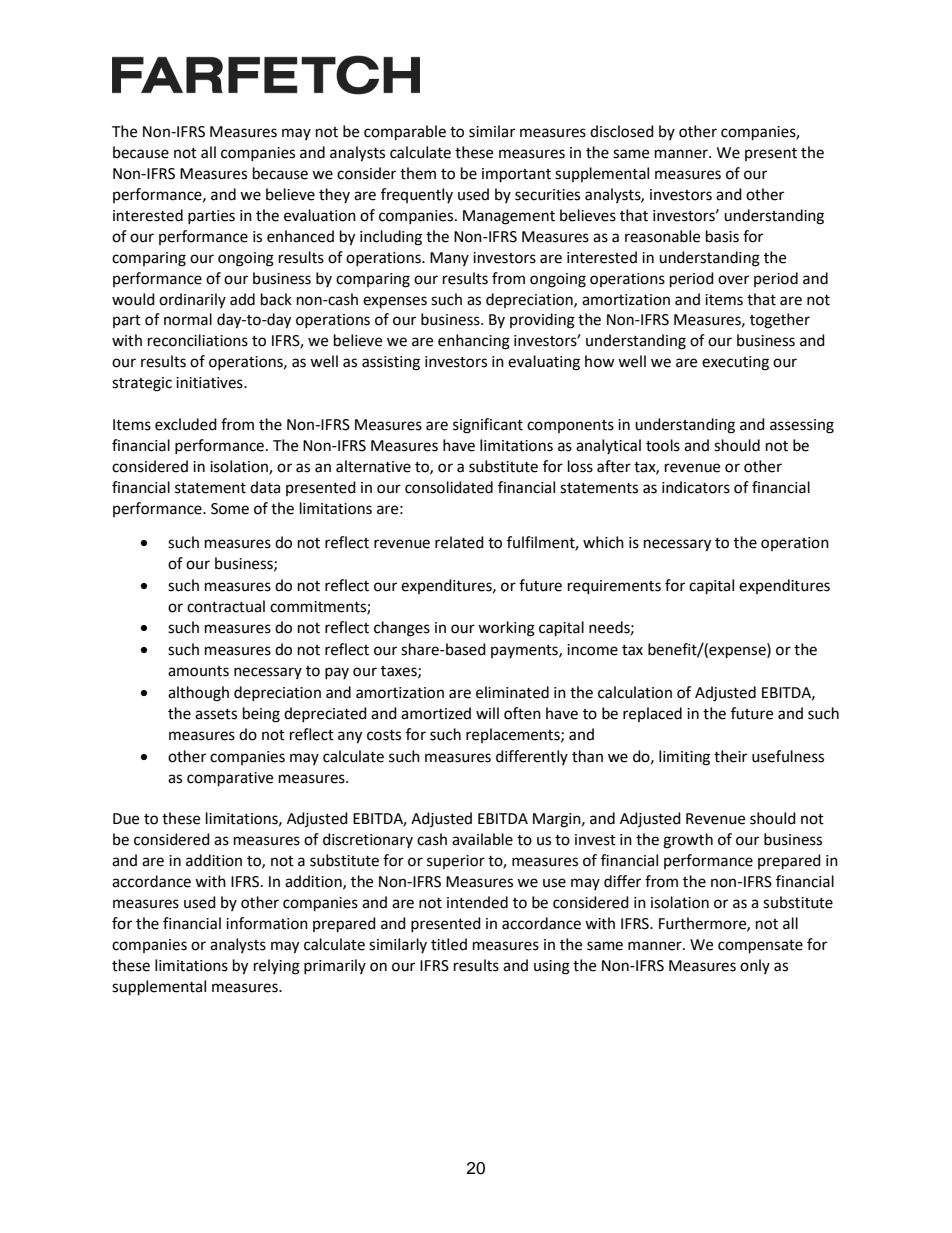 Image resolution: width=952 pixels, height=1233 pixels. Describe the element at coordinates (186, 424) in the screenshot. I see `excluded` at that location.
